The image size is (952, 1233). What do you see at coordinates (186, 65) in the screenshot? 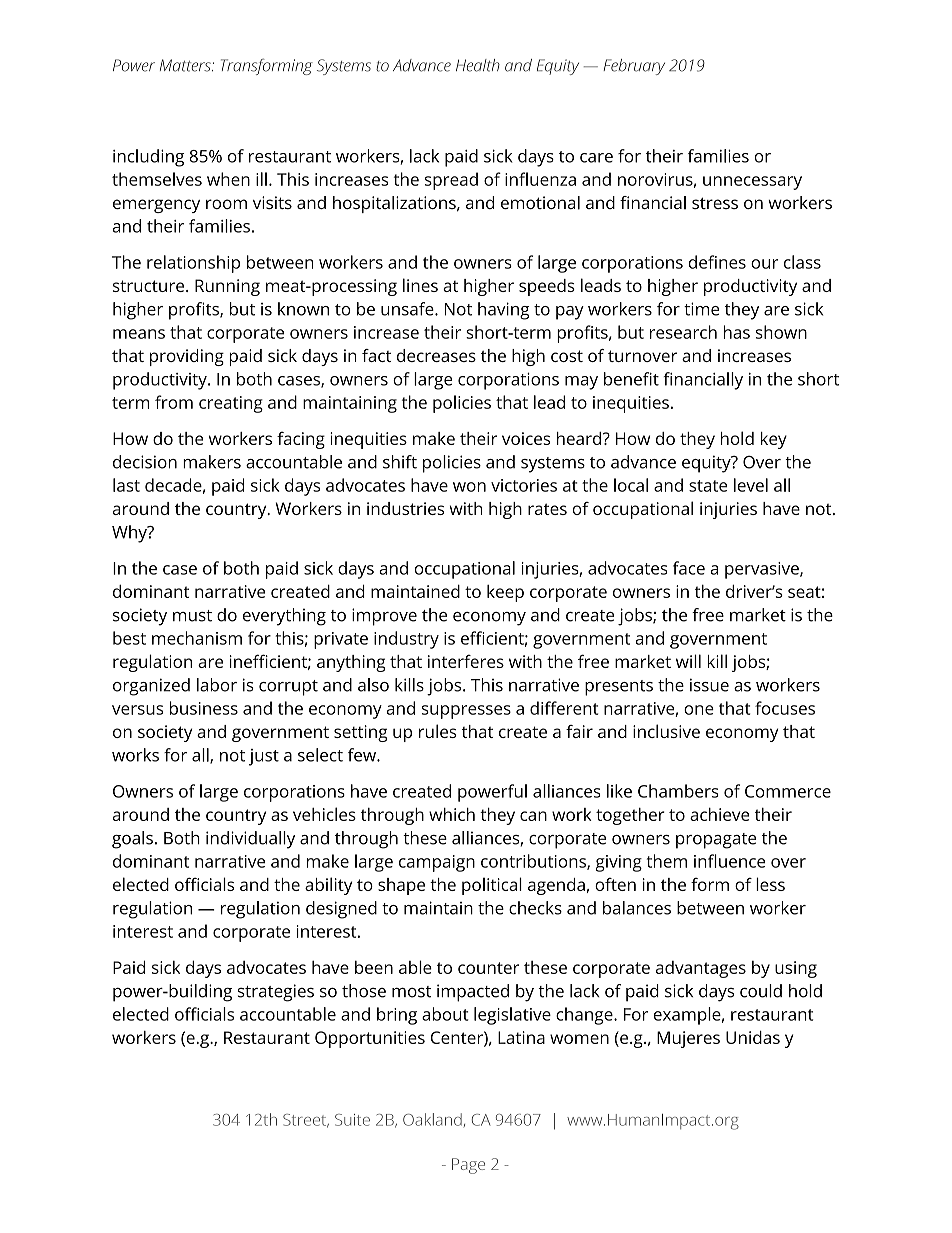
I see `Matters` at bounding box center [186, 65].
